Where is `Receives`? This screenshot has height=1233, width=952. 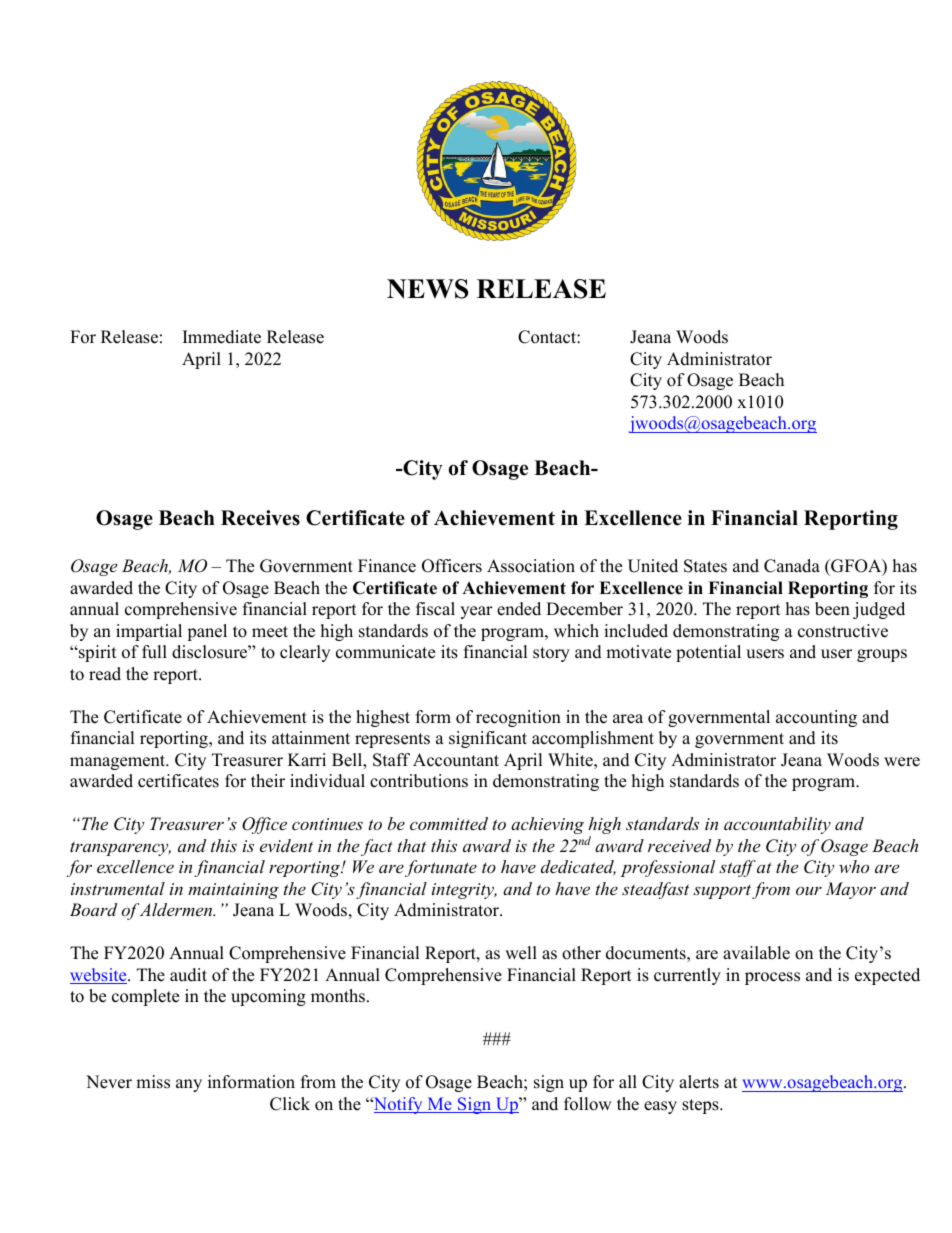 Receives is located at coordinates (260, 518).
